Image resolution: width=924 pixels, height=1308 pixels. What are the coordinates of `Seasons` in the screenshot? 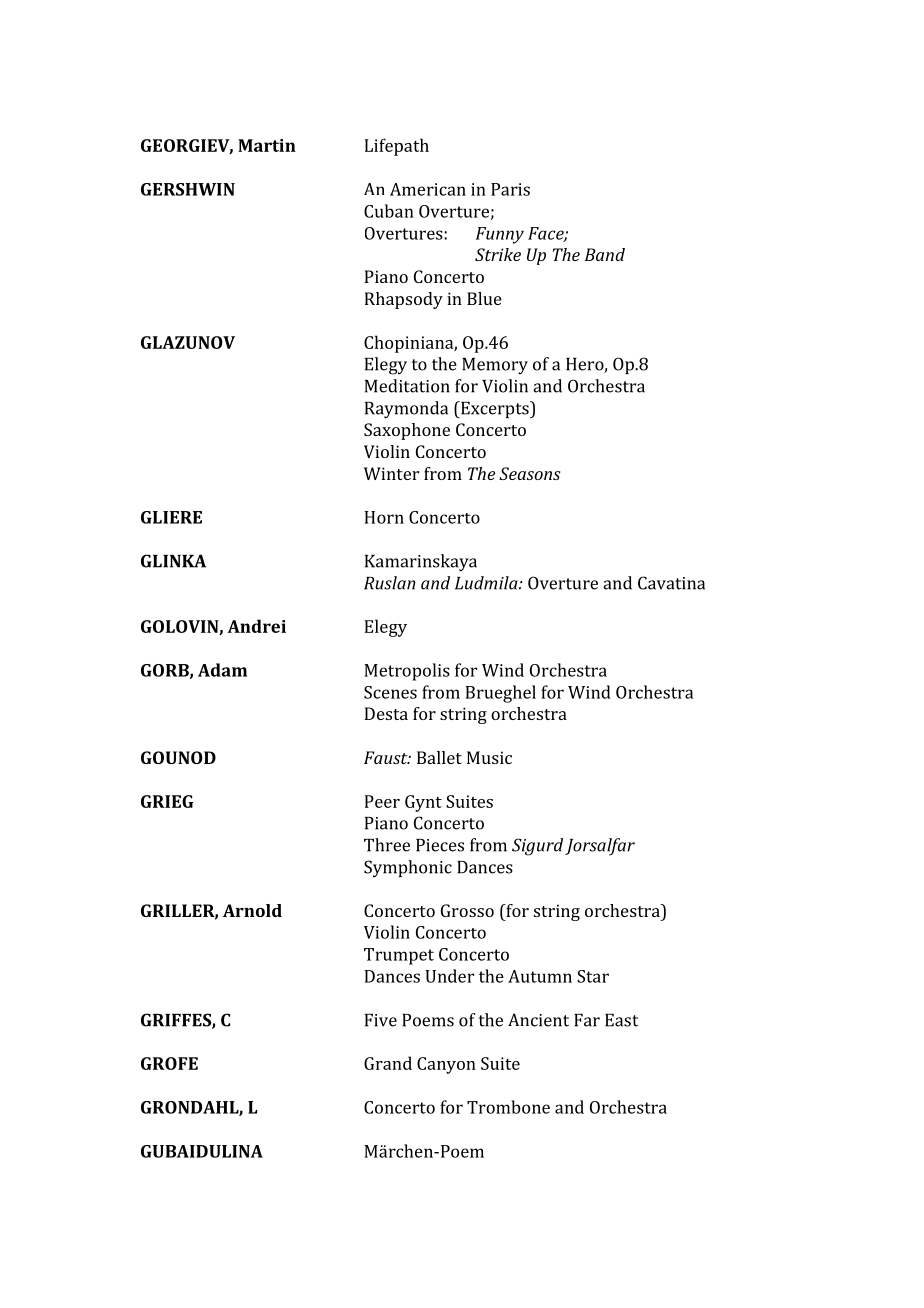 It's located at (529, 473).
